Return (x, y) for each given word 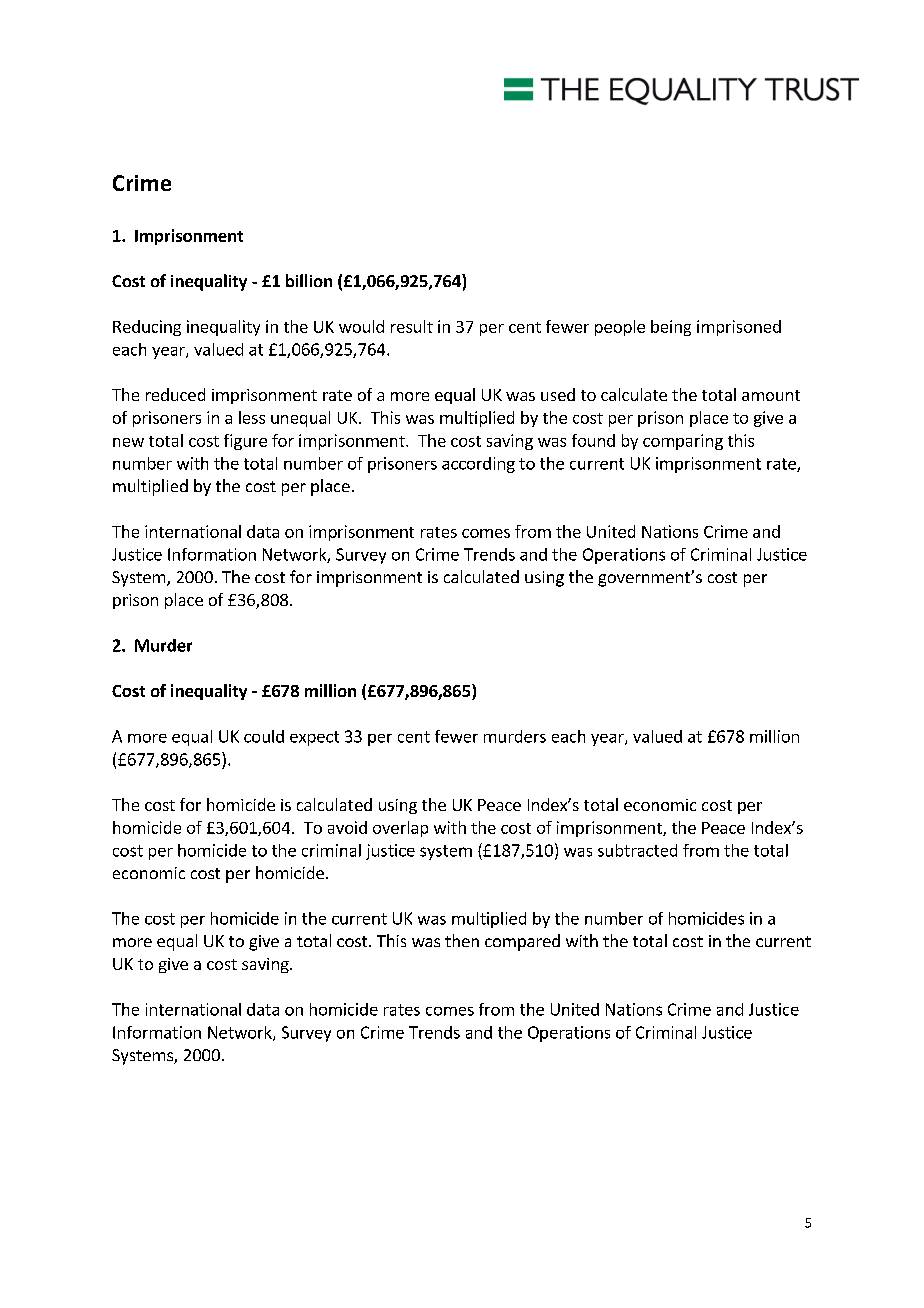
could (264, 736)
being (671, 328)
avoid (347, 827)
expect (314, 738)
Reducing (147, 328)
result (412, 326)
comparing (683, 442)
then (462, 940)
